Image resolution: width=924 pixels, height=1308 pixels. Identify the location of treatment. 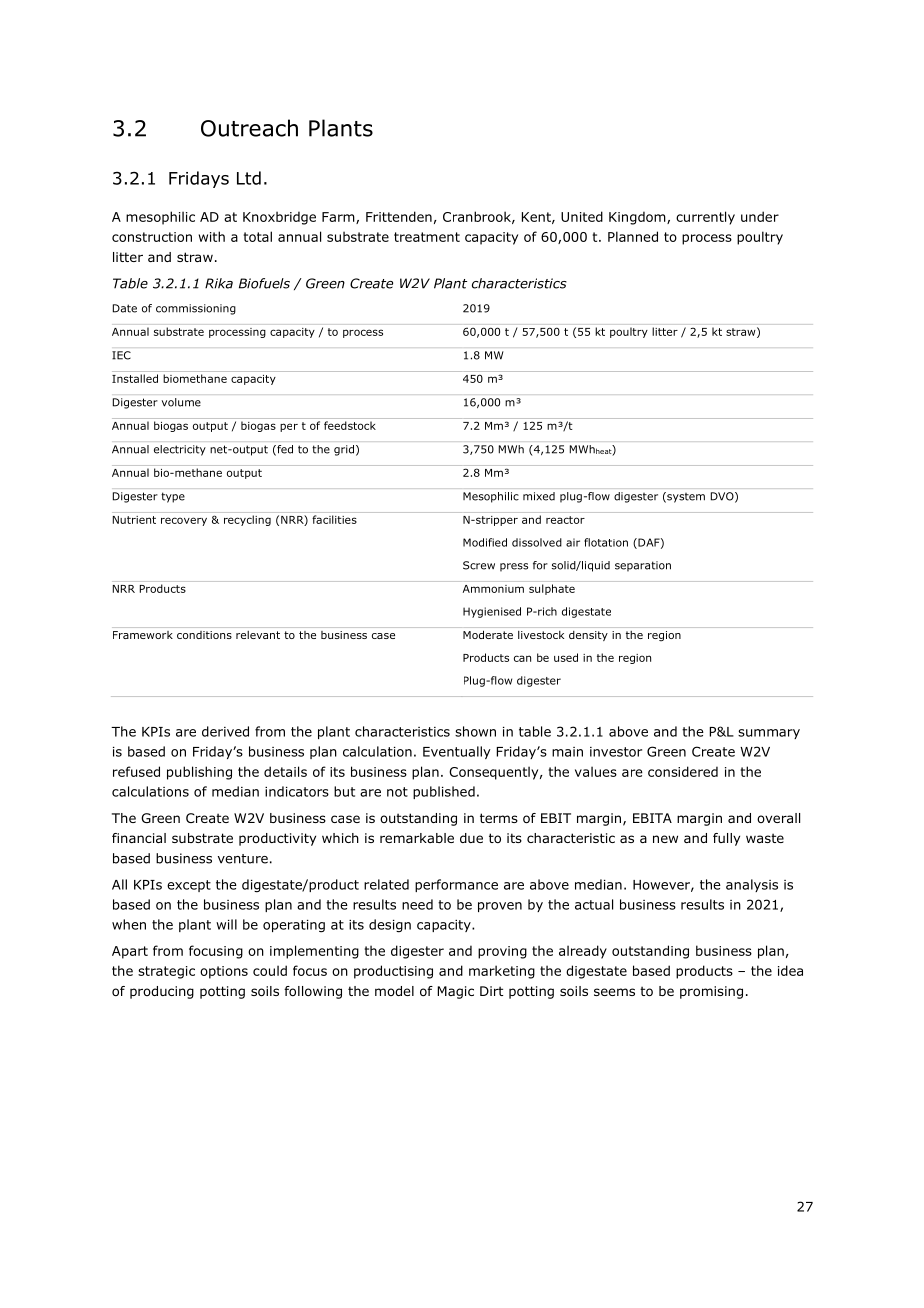
(427, 237).
